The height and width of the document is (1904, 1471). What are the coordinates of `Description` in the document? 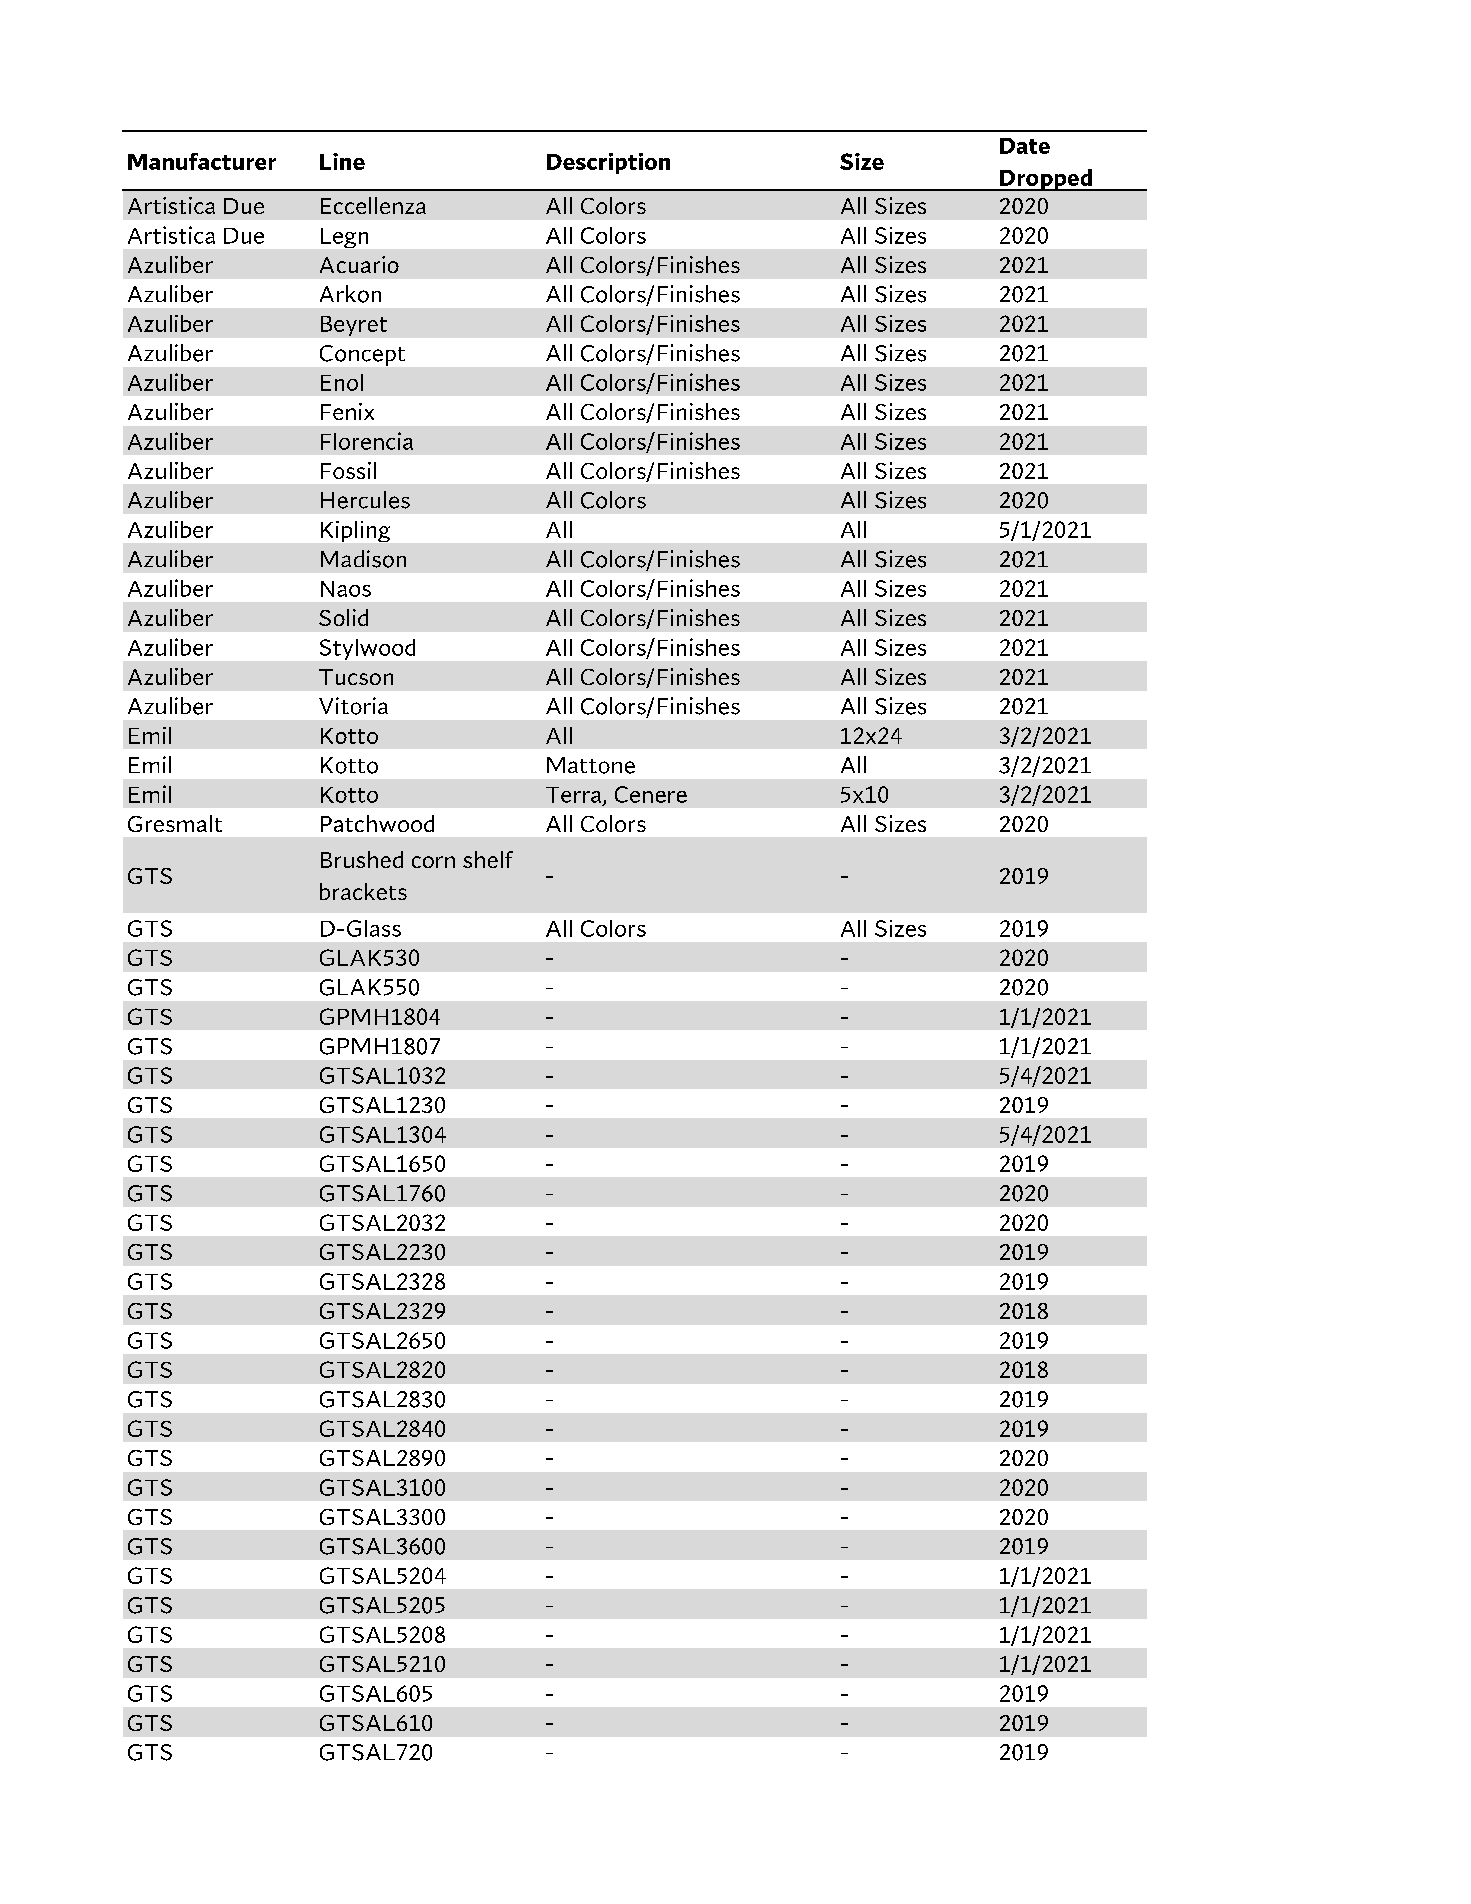 It's located at (608, 163).
